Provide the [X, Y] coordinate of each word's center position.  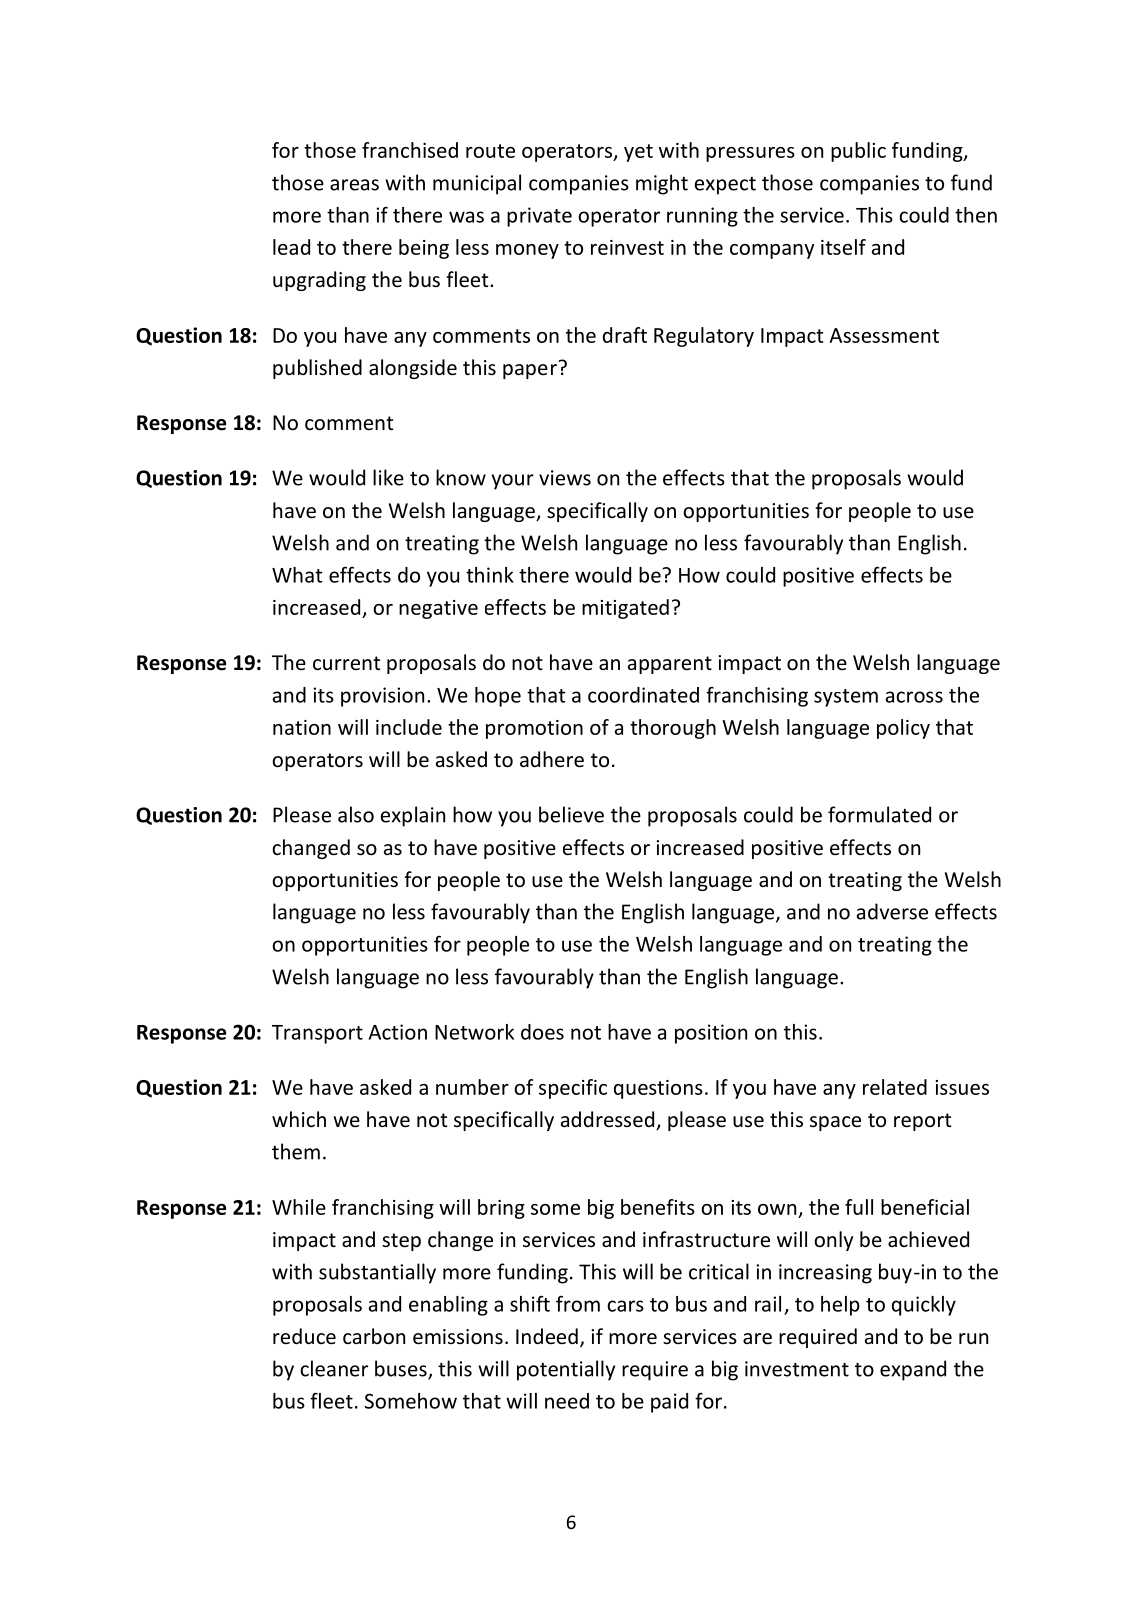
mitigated [625, 609]
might [662, 184]
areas [354, 185]
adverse [892, 911]
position [711, 1034]
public [858, 152]
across [914, 697]
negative [438, 609]
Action [398, 1032]
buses [402, 1369]
